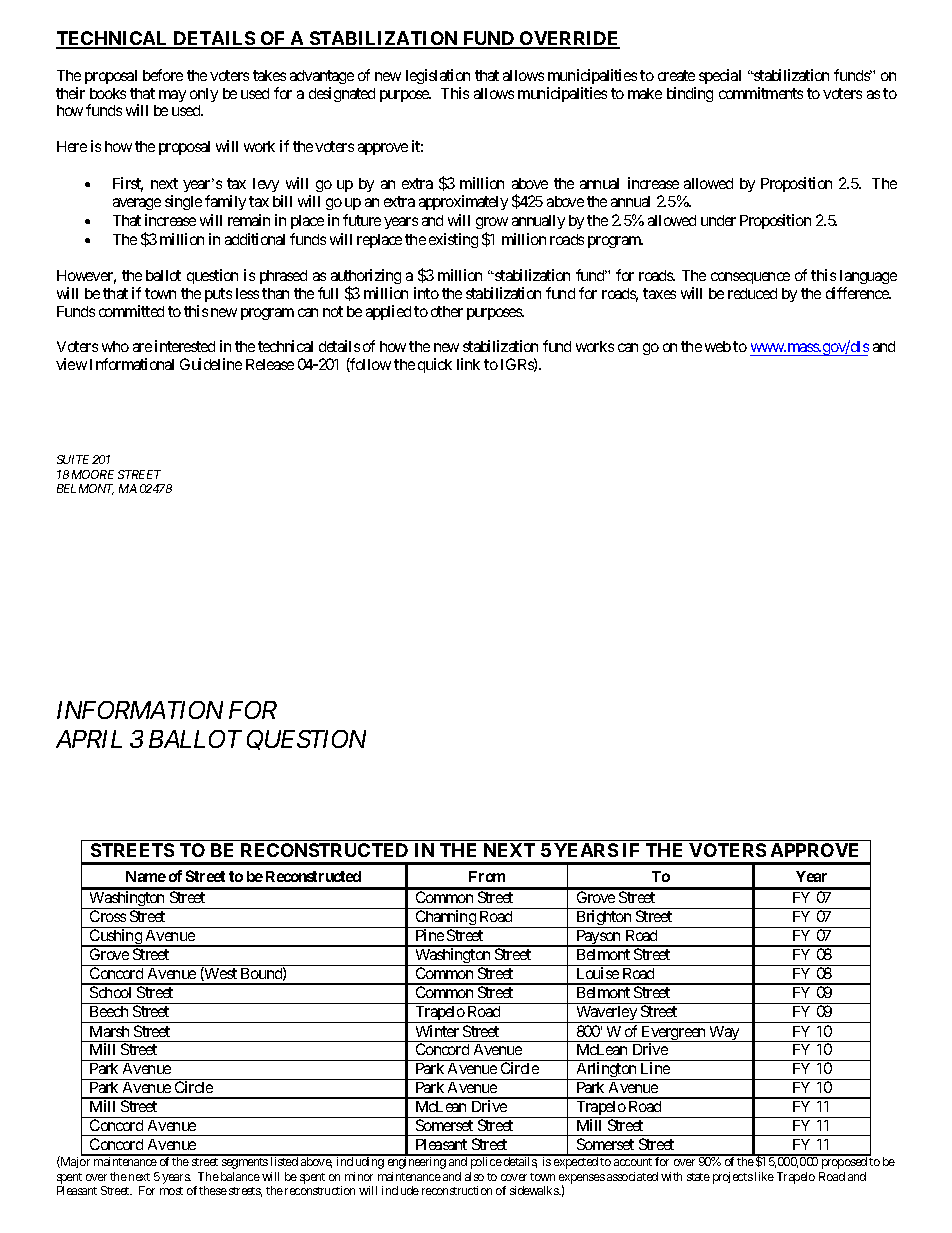 The width and height of the document is (952, 1233). What do you see at coordinates (89, 739) in the document?
I see `APRIL` at bounding box center [89, 739].
